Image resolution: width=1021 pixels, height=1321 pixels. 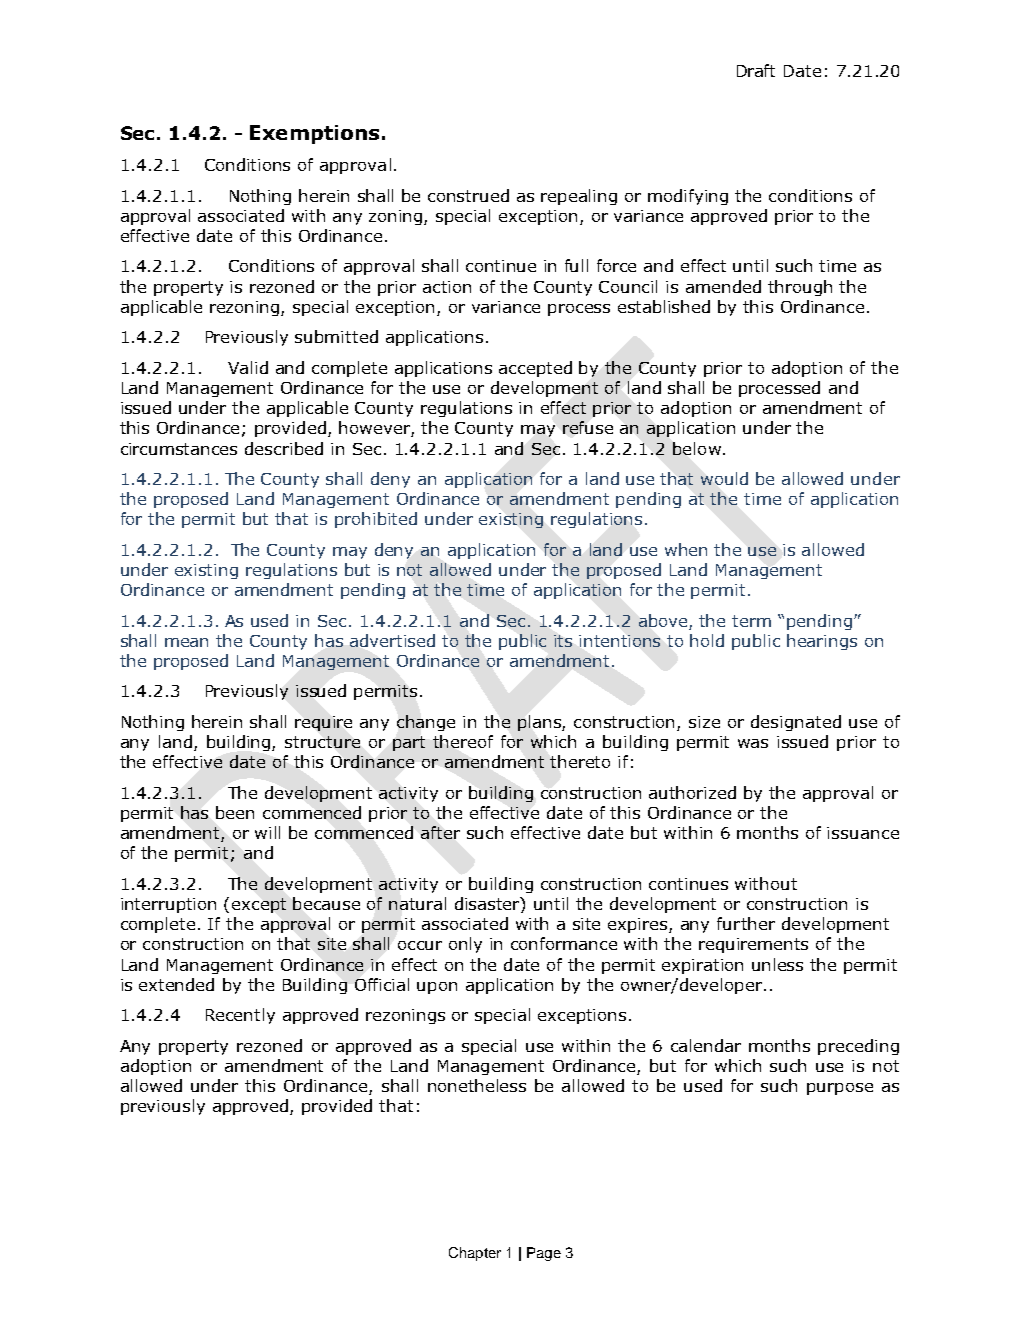 What do you see at coordinates (753, 743) in the screenshot?
I see `was` at bounding box center [753, 743].
